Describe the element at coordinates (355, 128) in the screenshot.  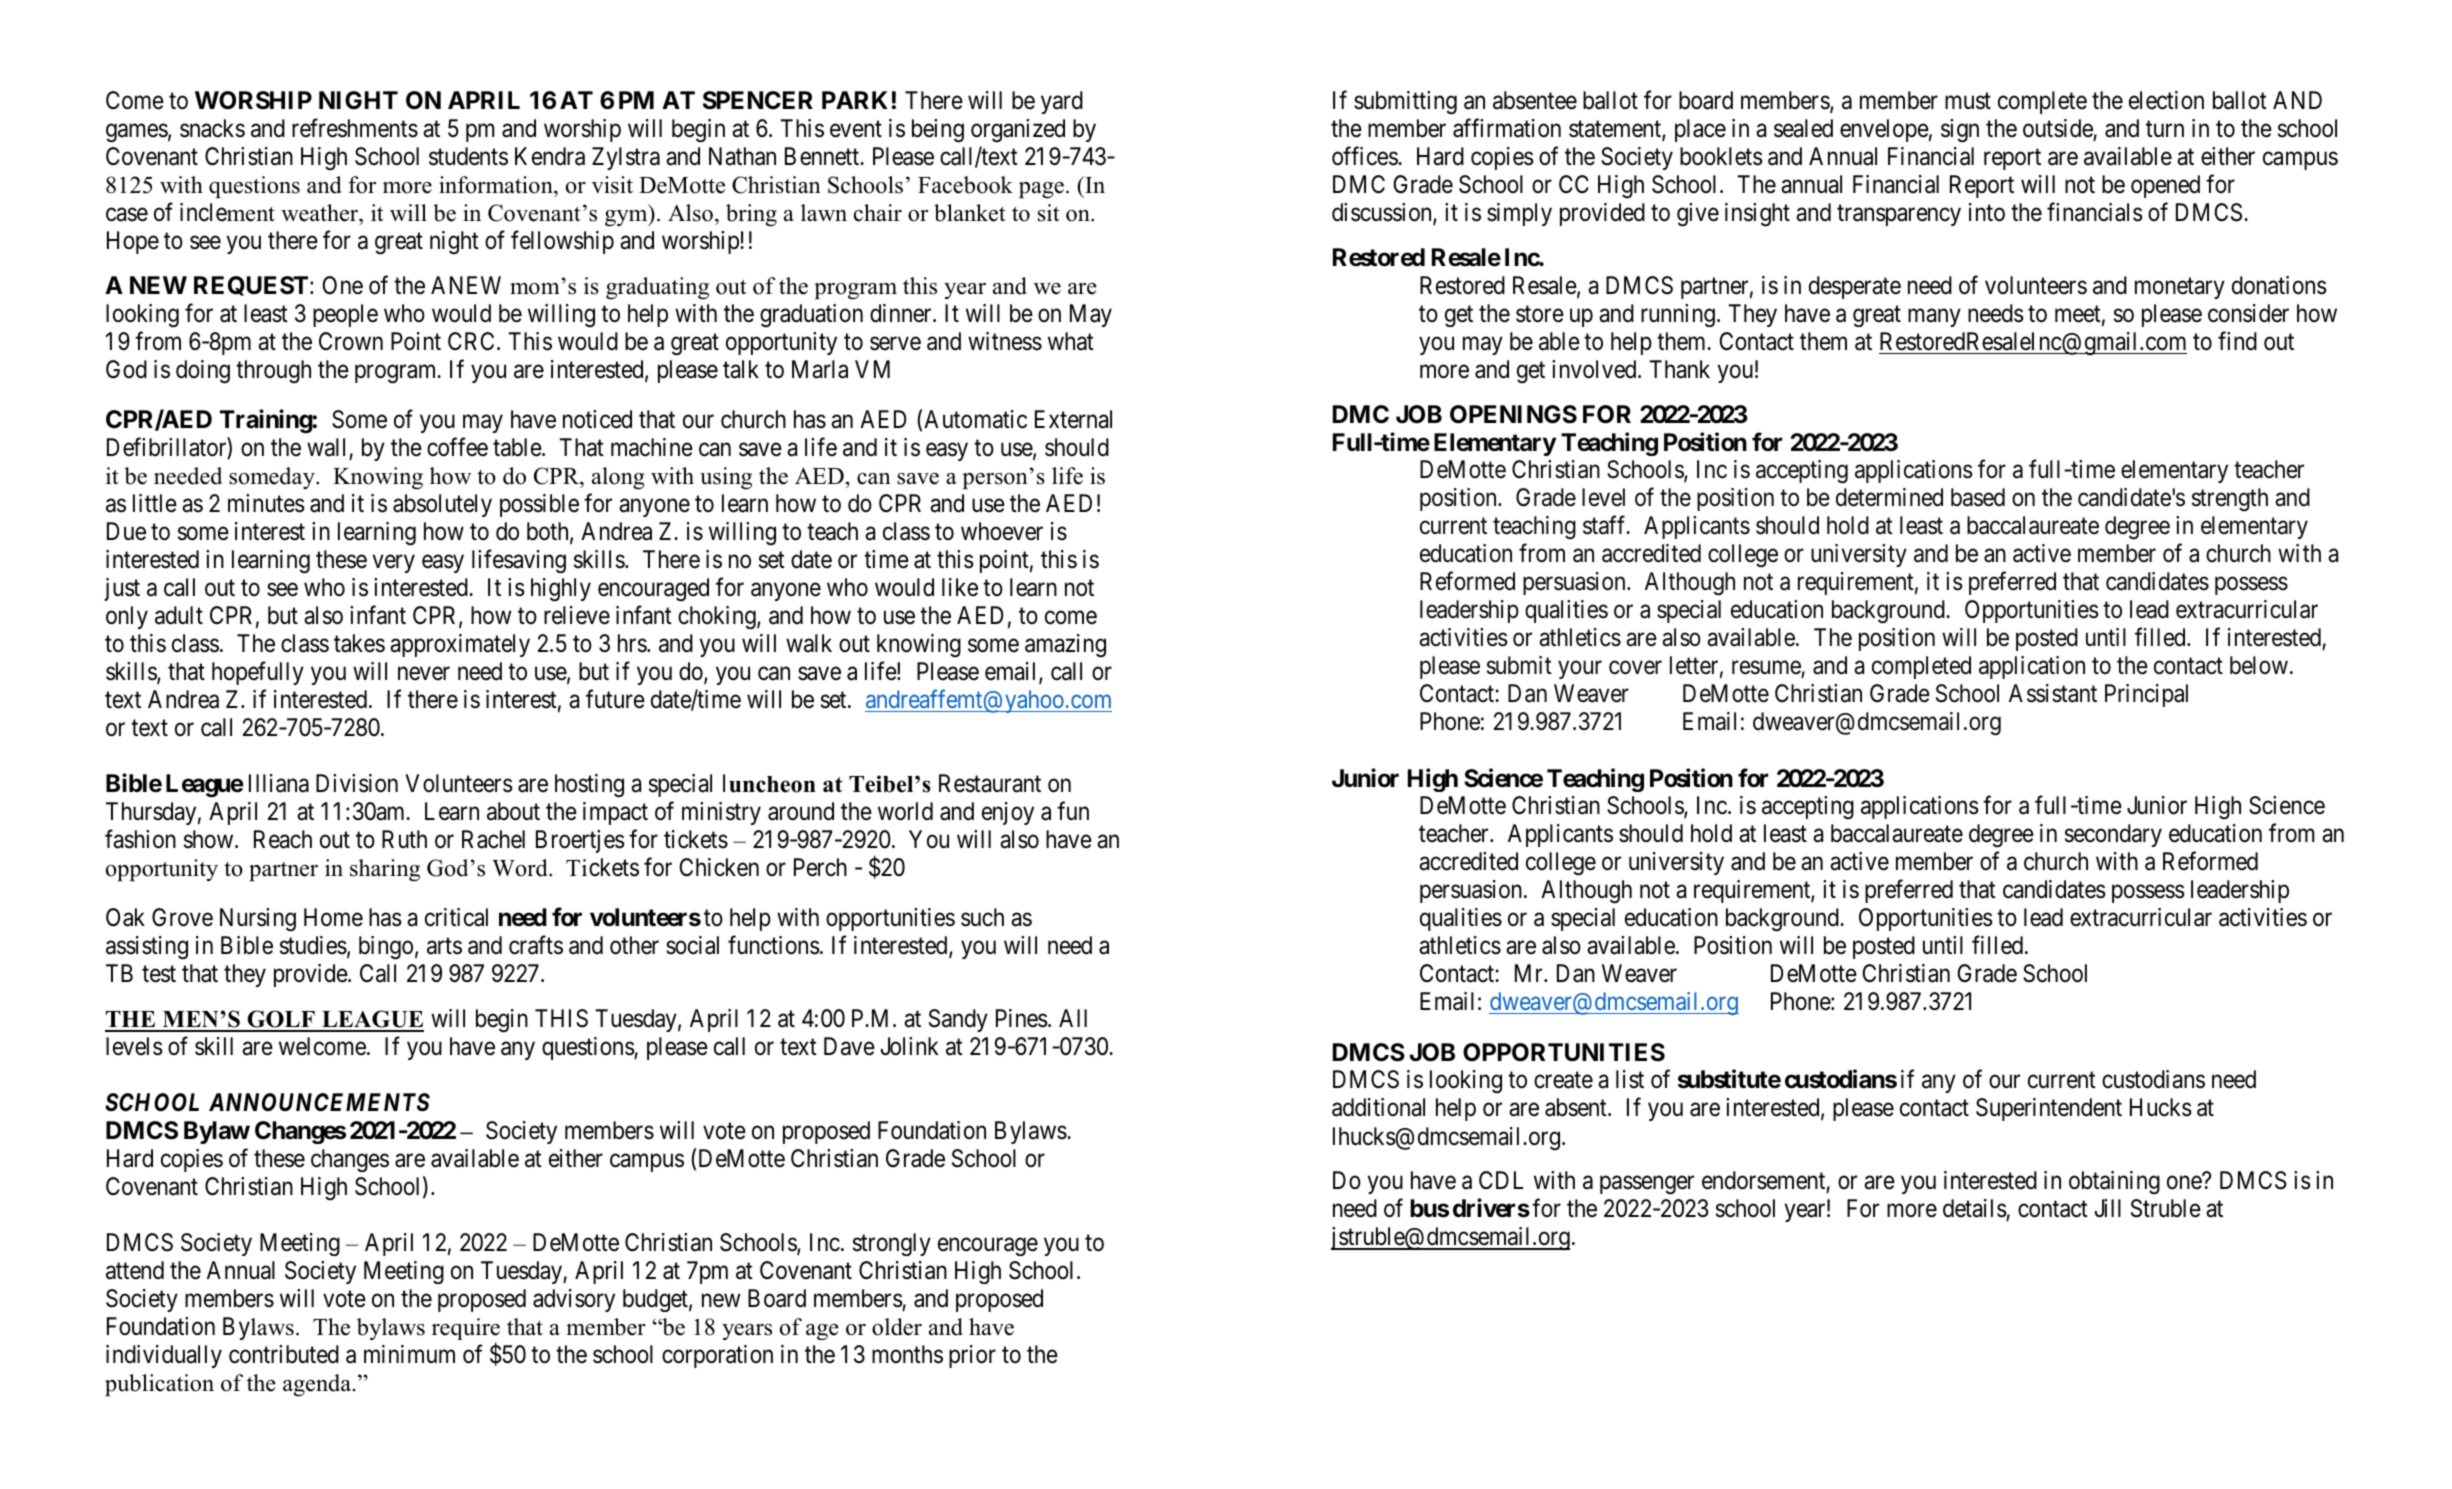
I see `refreshments` at that location.
